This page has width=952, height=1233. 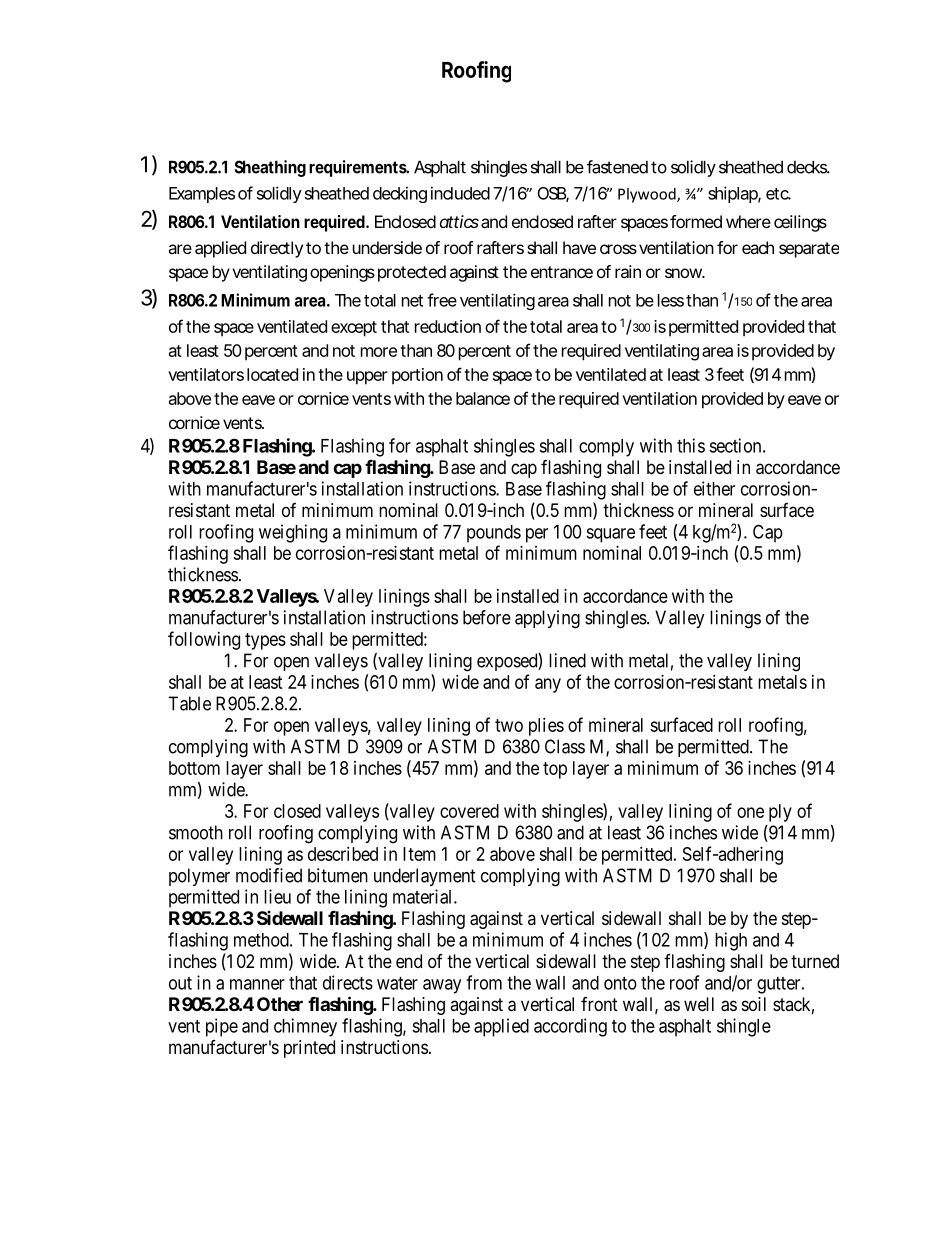 What do you see at coordinates (484, 982) in the page?
I see `from` at bounding box center [484, 982].
